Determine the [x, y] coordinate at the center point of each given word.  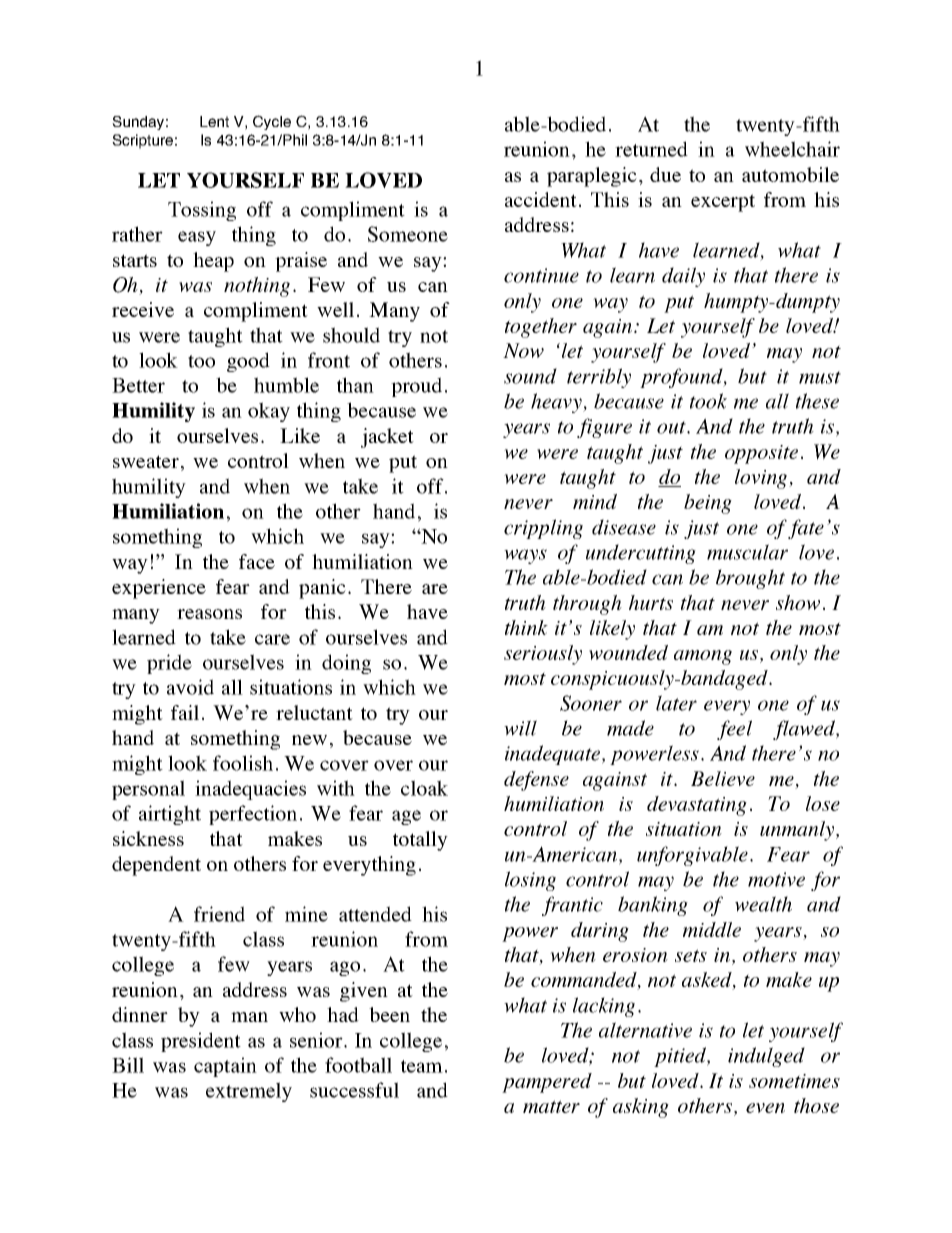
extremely [249, 1092]
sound [530, 376]
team [422, 1066]
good [248, 362]
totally [420, 841]
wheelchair [792, 149]
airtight [170, 815]
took [708, 401]
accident [541, 199]
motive [776, 879]
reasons [209, 614]
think [526, 627]
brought [750, 579]
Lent [214, 121]
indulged [766, 1057]
